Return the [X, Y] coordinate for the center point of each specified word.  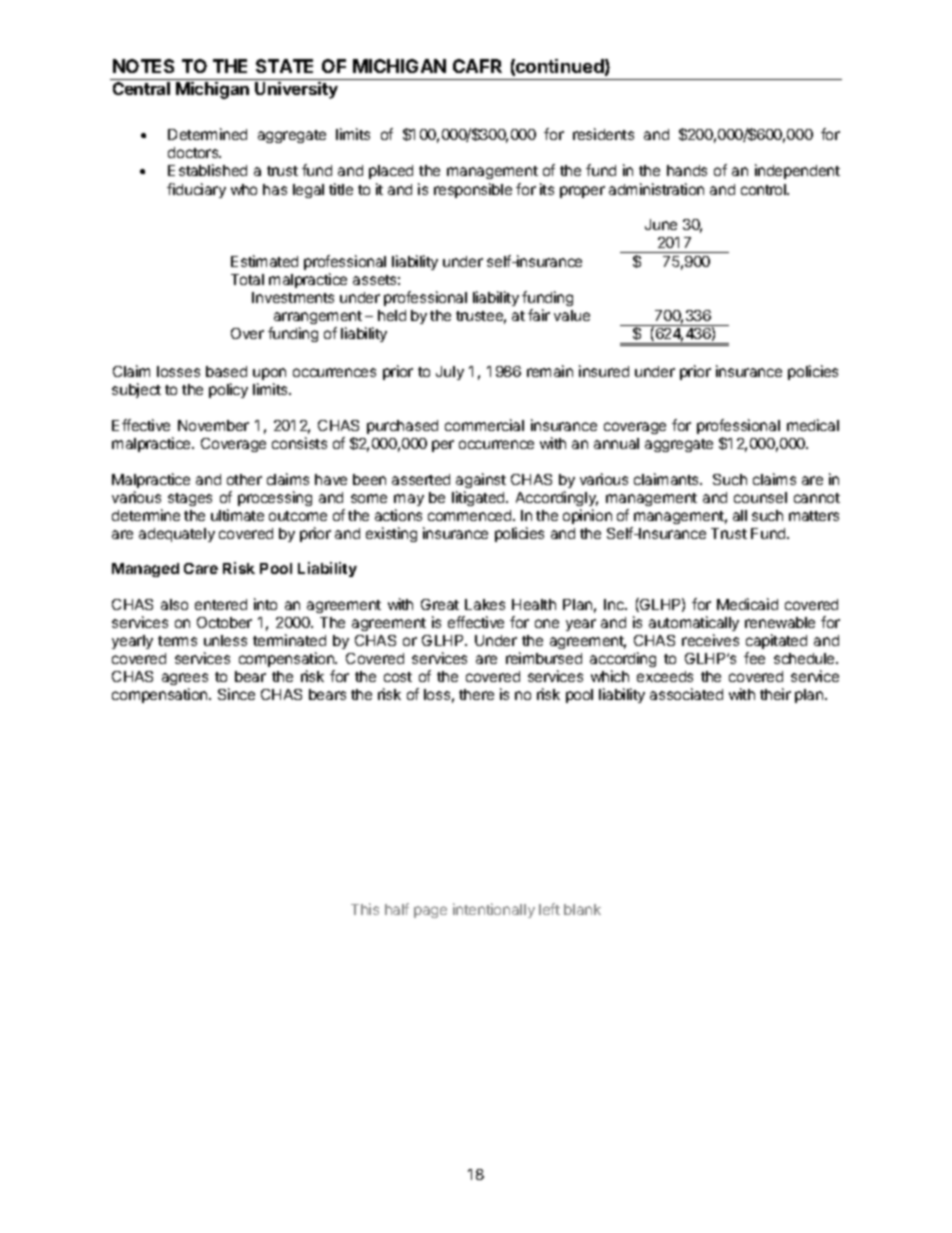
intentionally [494, 910]
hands [687, 170]
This [365, 909]
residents [603, 134]
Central [141, 88]
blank [582, 909]
